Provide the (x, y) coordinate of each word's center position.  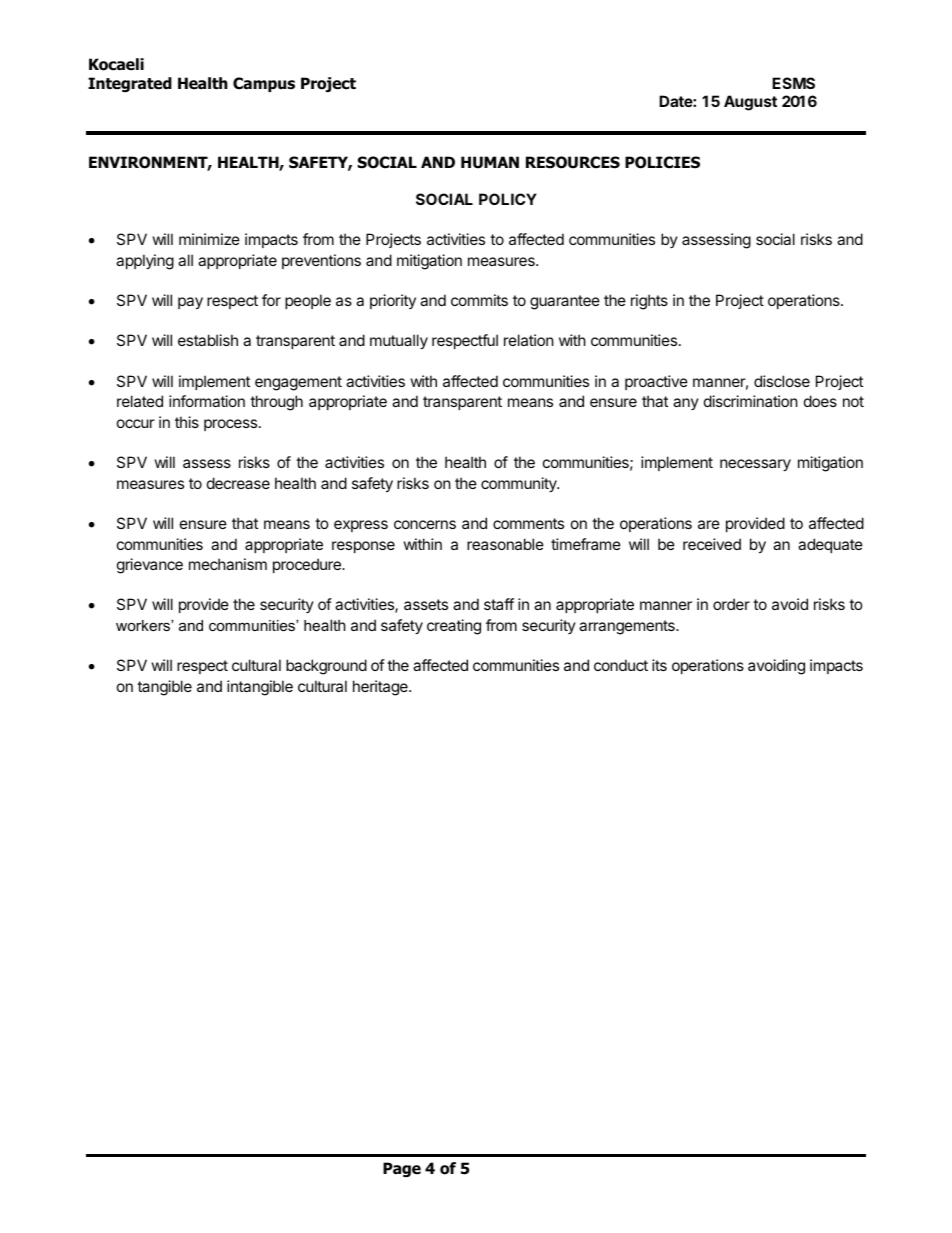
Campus (264, 84)
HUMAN (490, 162)
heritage (381, 688)
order (731, 604)
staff (499, 604)
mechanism (228, 564)
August (750, 103)
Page (402, 1169)
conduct (621, 665)
